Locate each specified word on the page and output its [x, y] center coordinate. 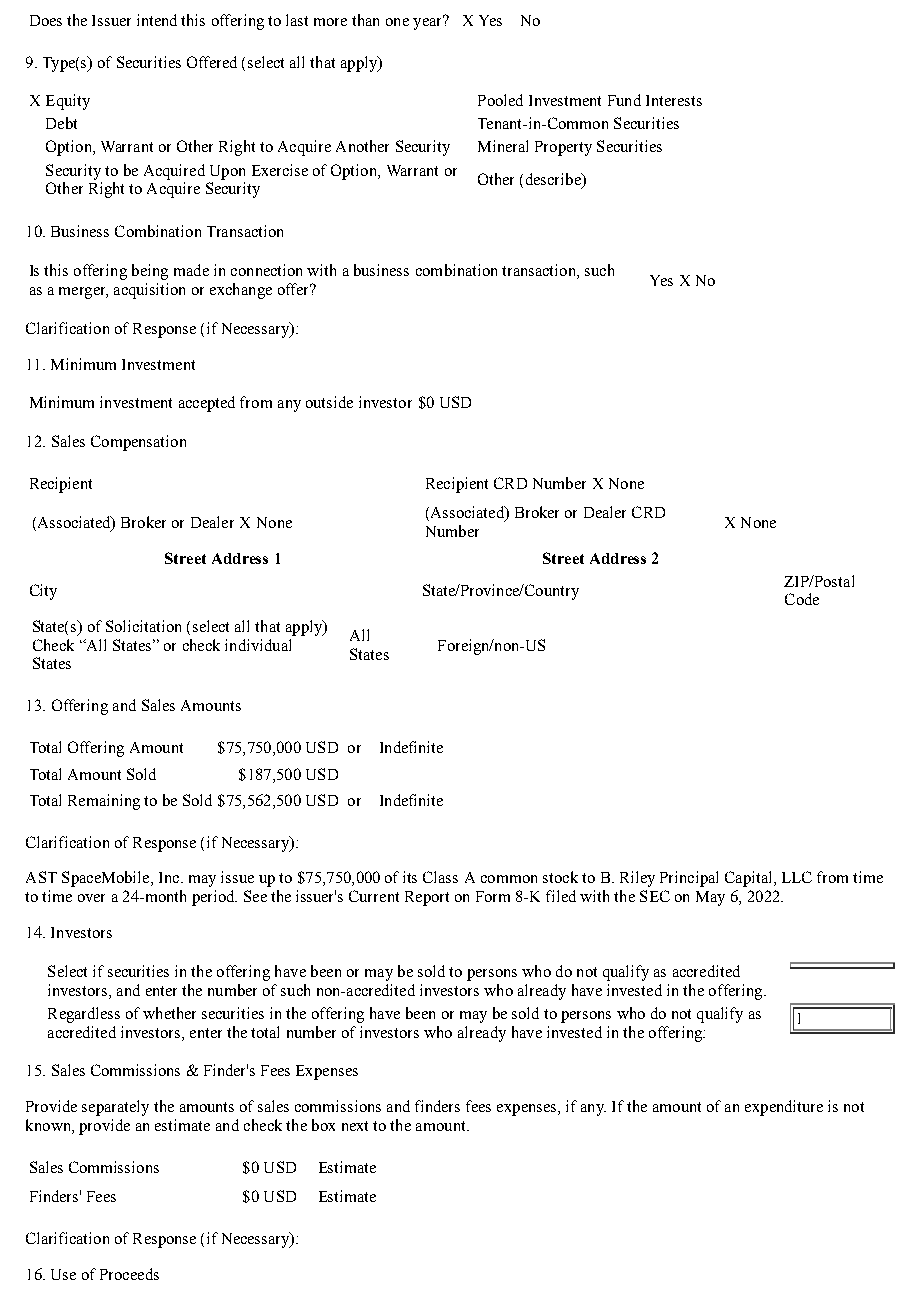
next [355, 1126]
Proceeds [129, 1274]
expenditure [784, 1108]
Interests [674, 100]
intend [157, 20]
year [429, 22]
